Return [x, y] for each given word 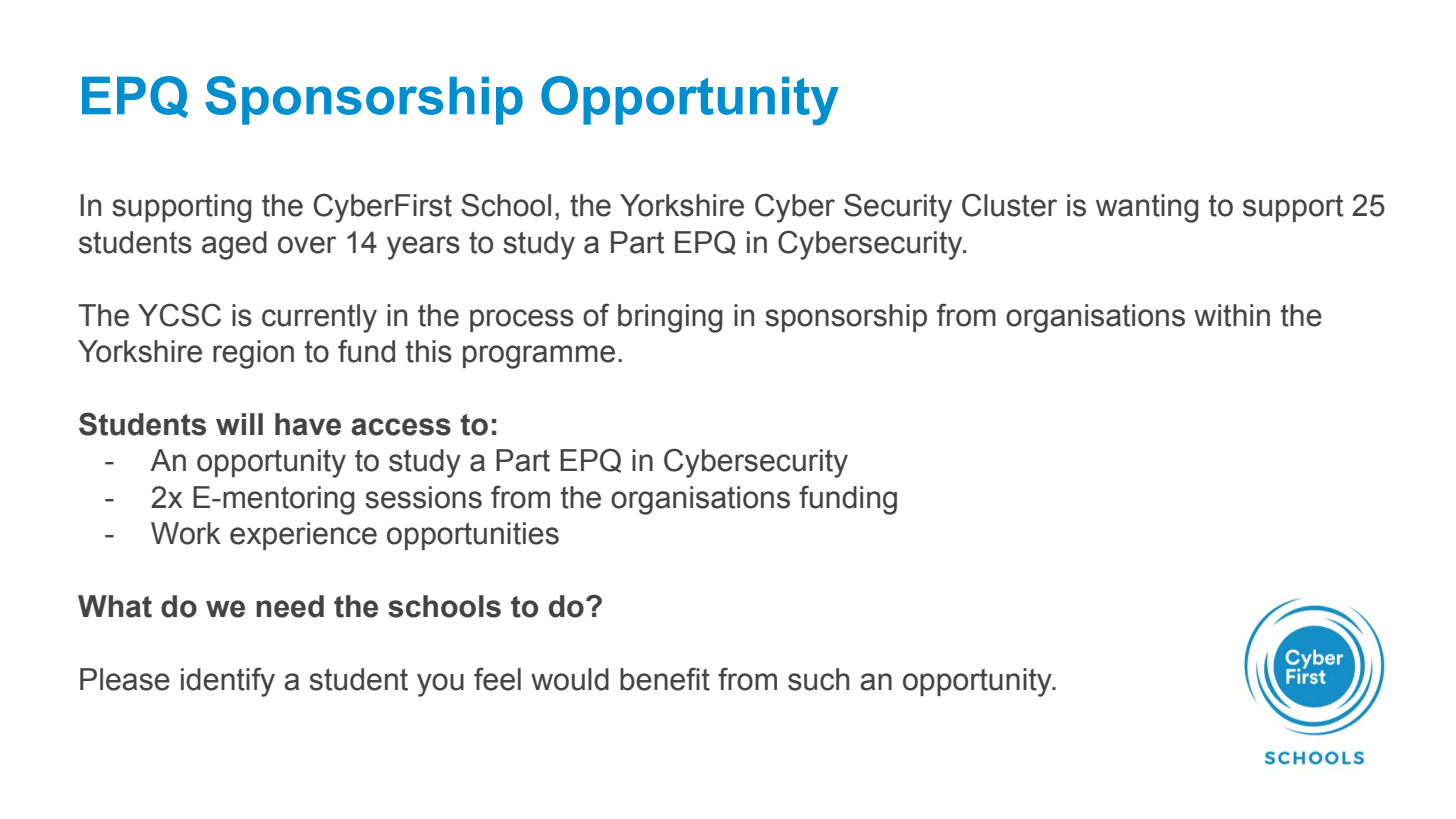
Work [186, 533]
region [253, 354]
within [1232, 315]
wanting [1147, 208]
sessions [423, 497]
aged [234, 245]
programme [539, 357]
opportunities [473, 536]
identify [228, 682]
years [423, 248]
